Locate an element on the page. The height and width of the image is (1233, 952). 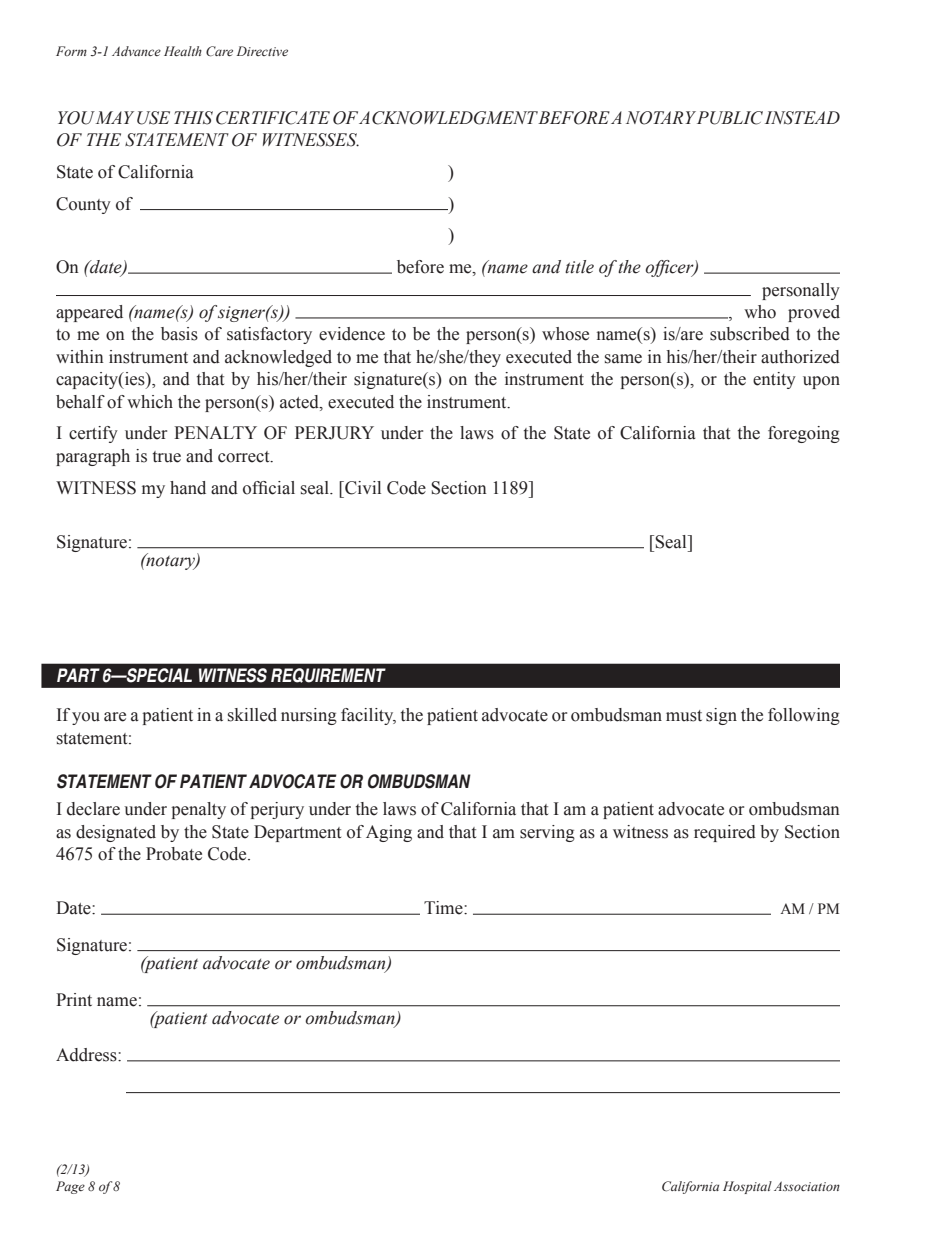
true is located at coordinates (167, 457).
